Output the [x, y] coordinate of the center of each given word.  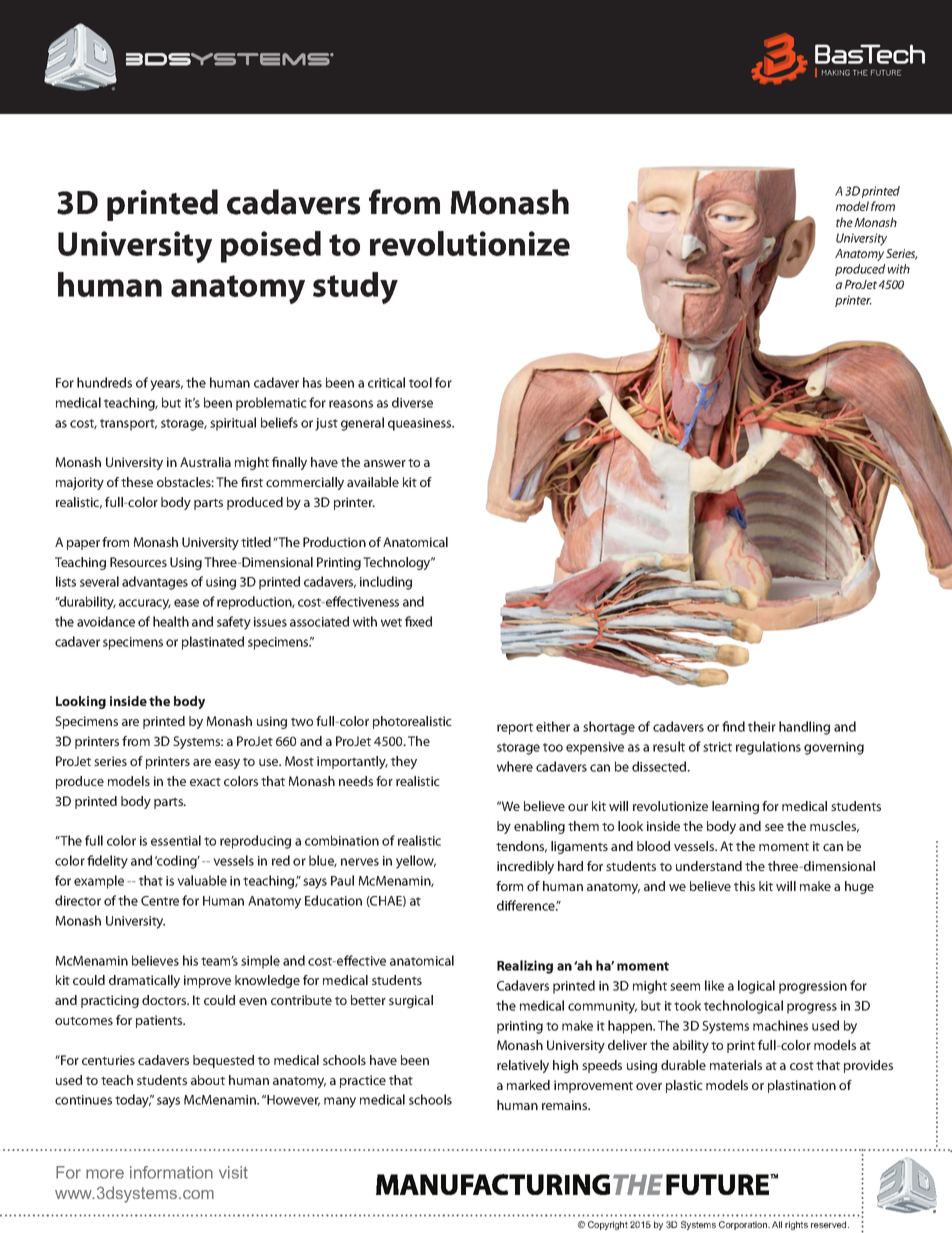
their [762, 726]
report [515, 729]
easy [227, 764]
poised [271, 247]
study [355, 288]
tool [420, 382]
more [105, 1174]
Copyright [608, 1225]
